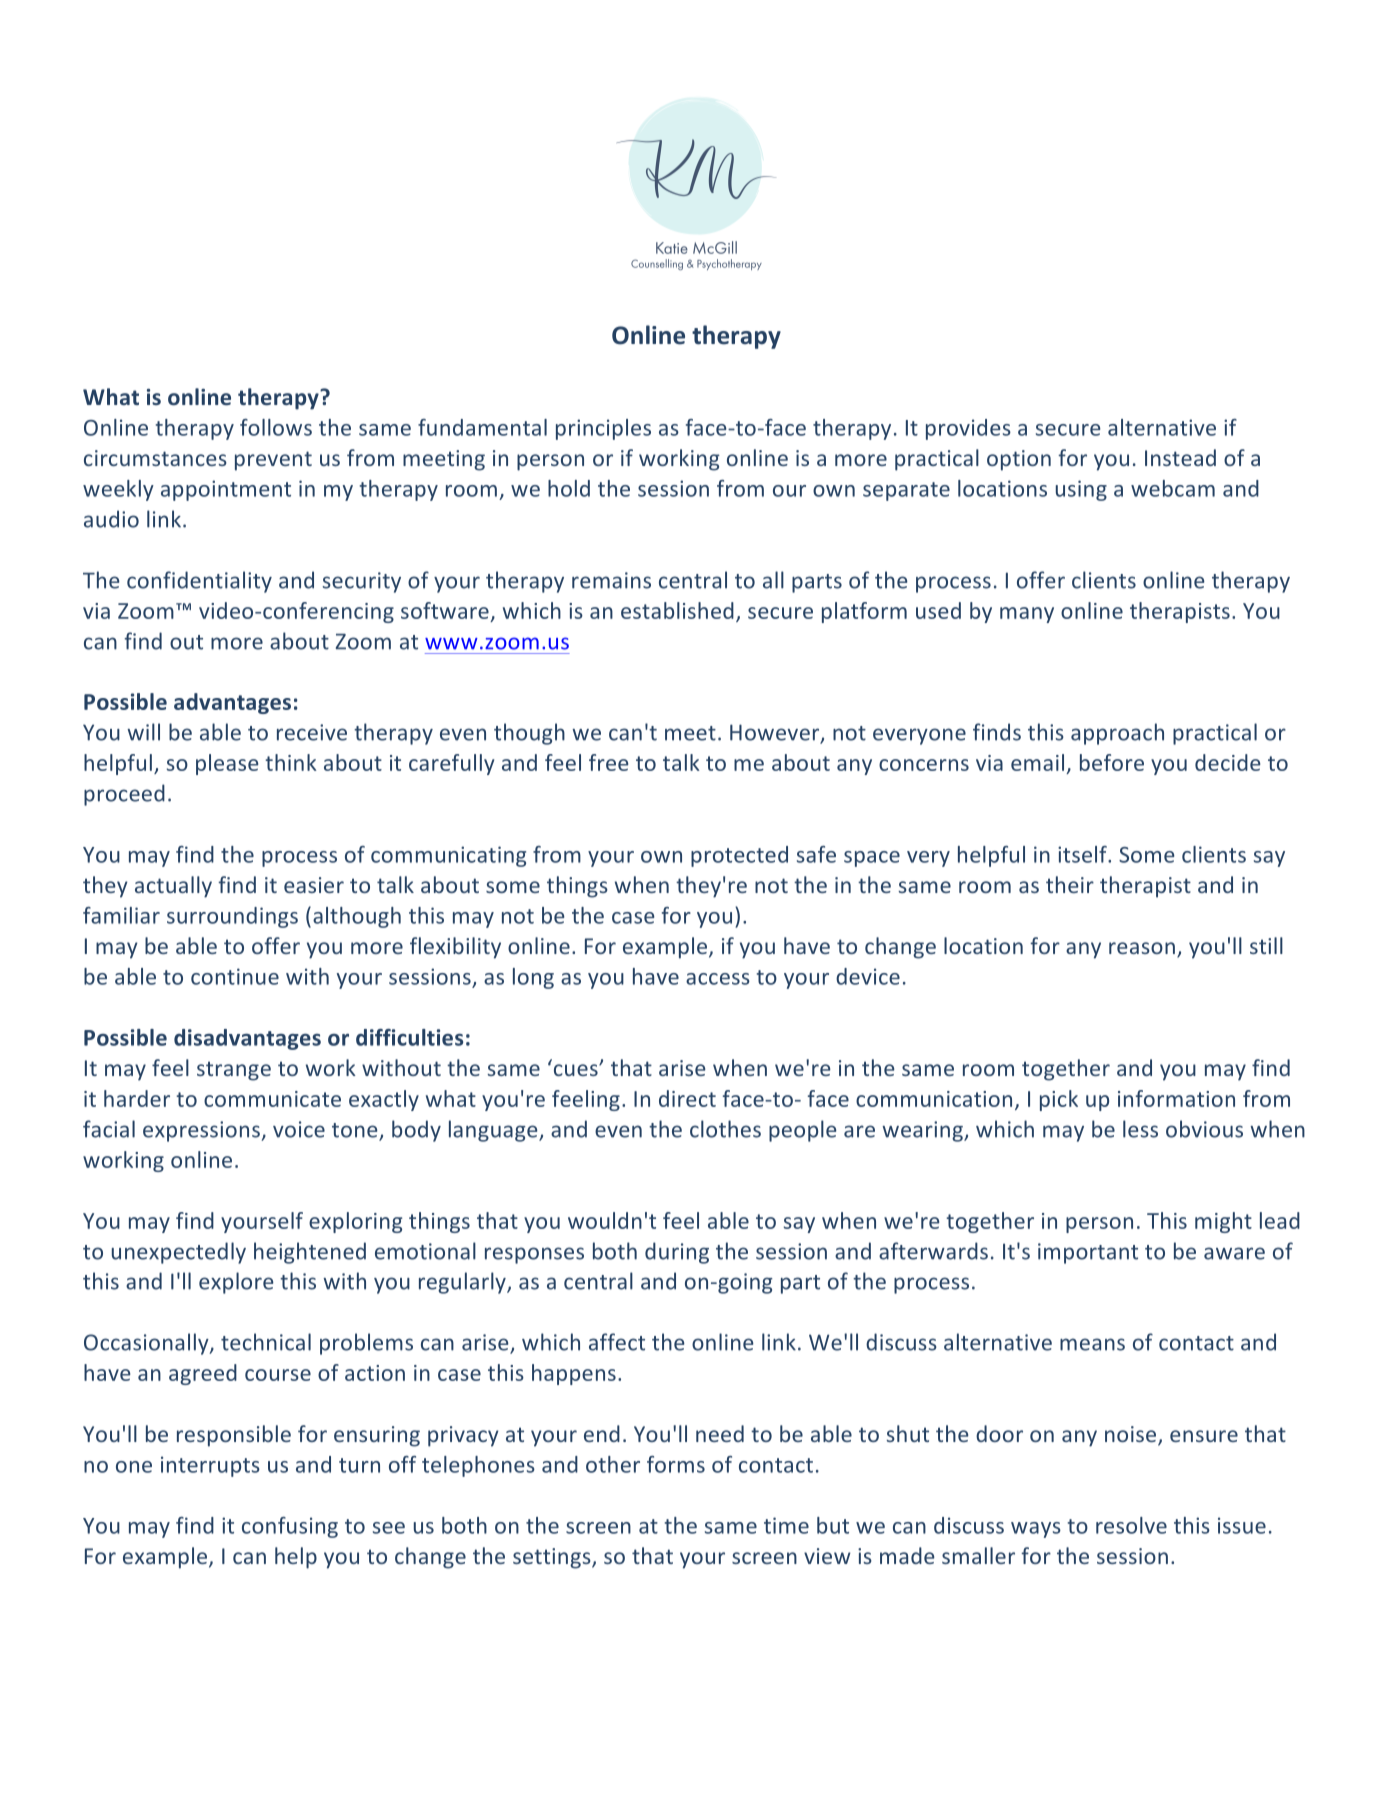 Image resolution: width=1390 pixels, height=1799 pixels. I want to click on during, so click(677, 1253).
